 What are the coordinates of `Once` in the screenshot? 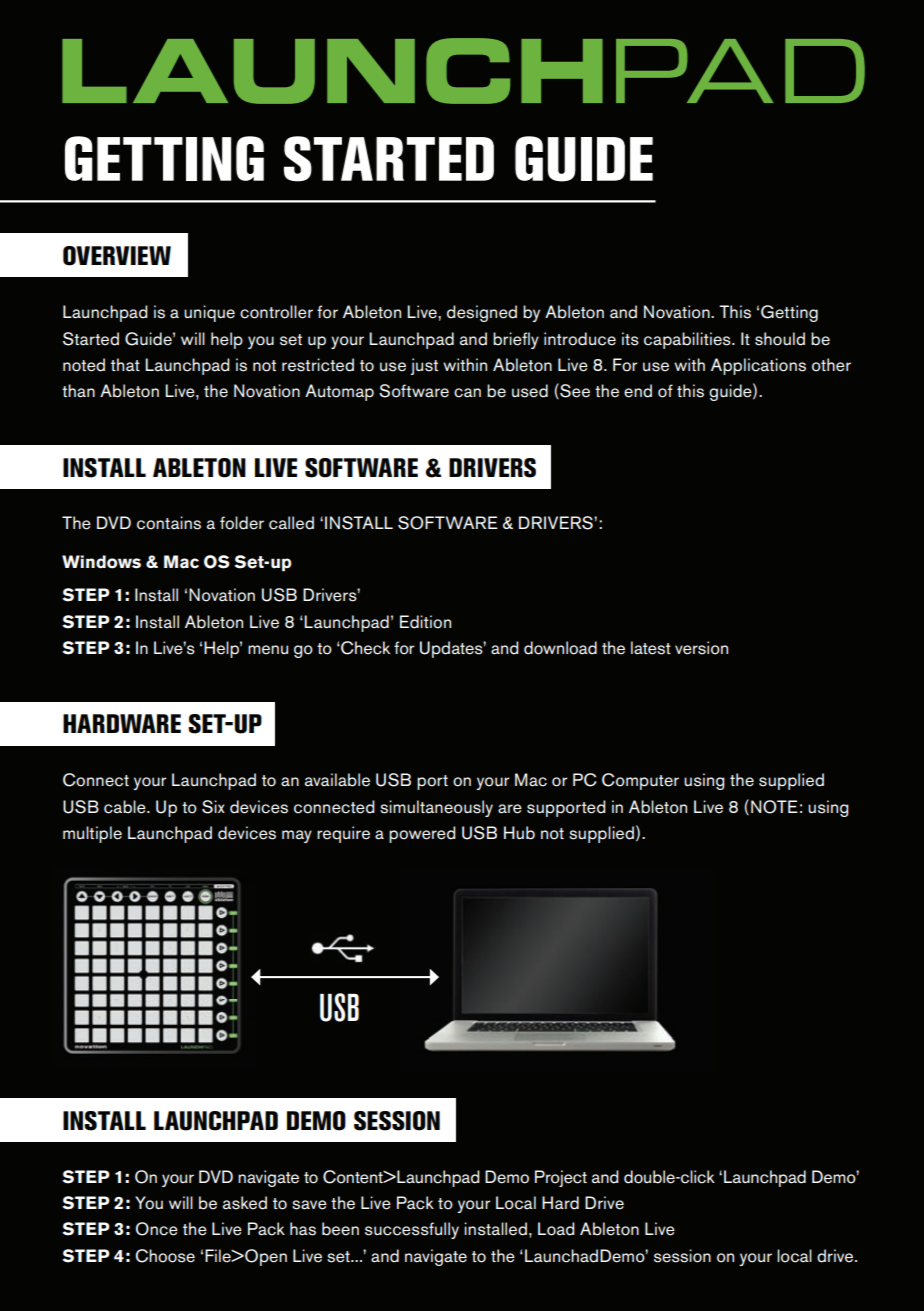 It's located at (157, 1229).
